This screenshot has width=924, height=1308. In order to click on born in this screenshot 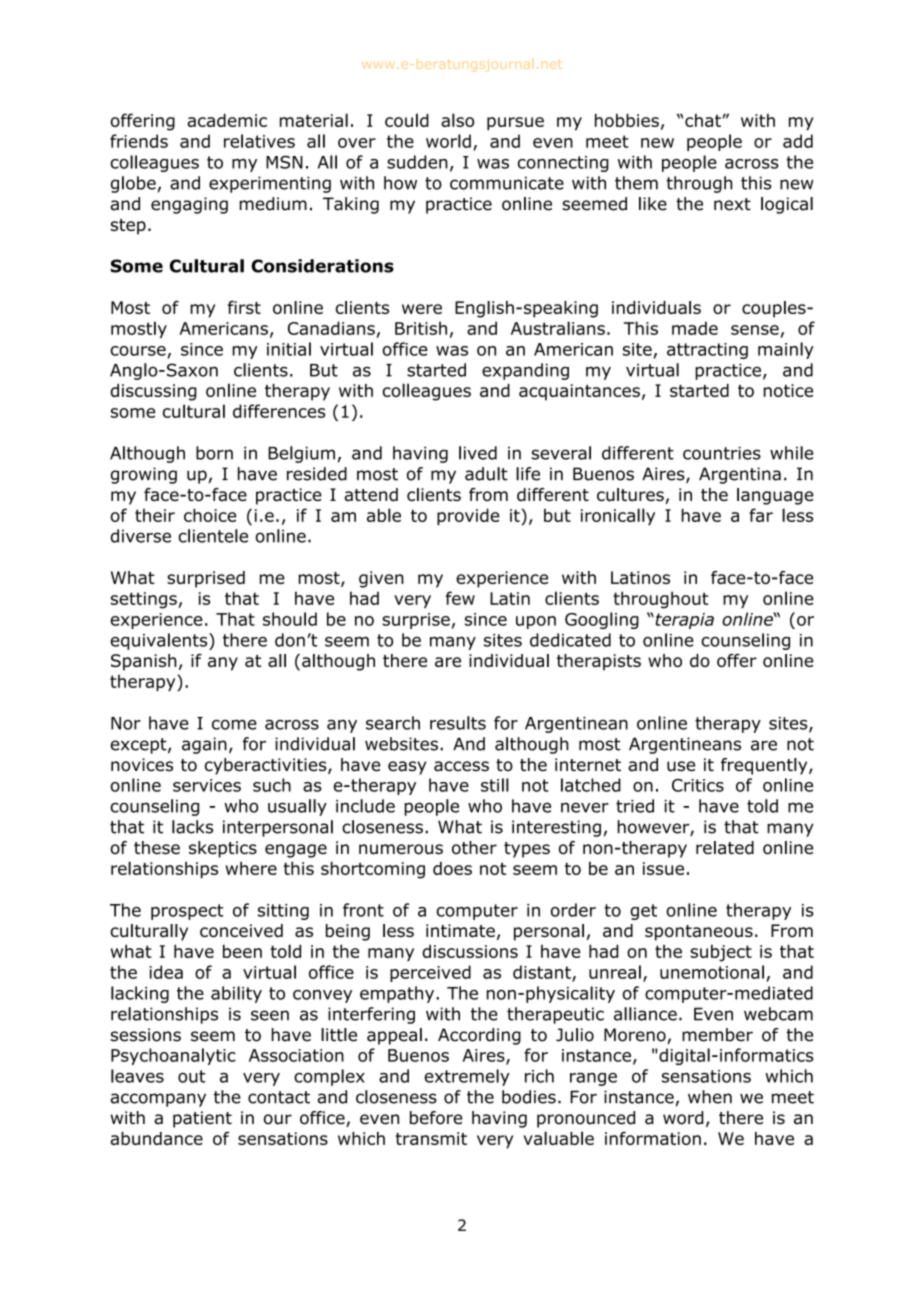, I will do `click(214, 453)`.
